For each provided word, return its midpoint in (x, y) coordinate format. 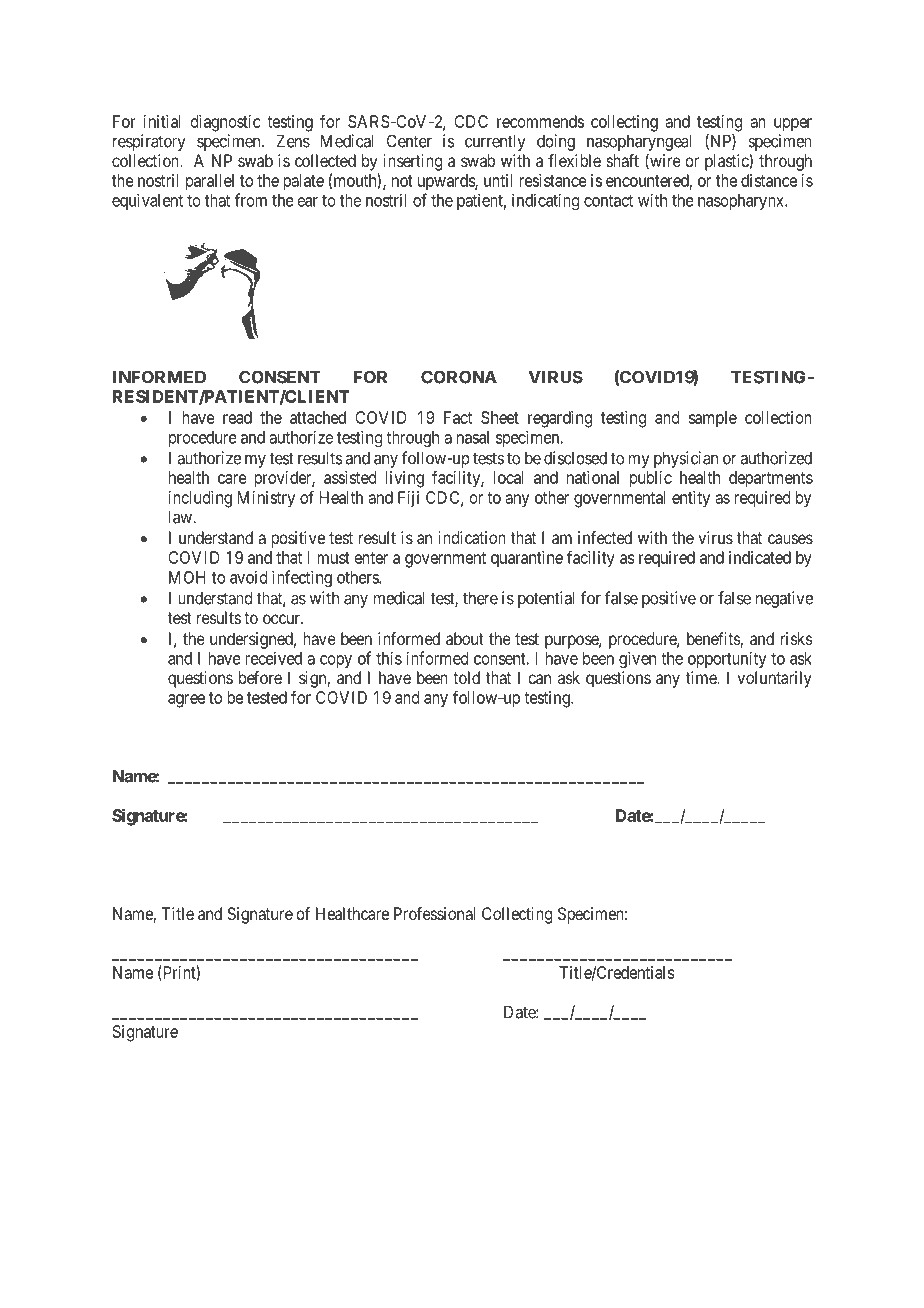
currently (495, 142)
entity (691, 499)
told (466, 677)
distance (769, 180)
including (200, 499)
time (702, 677)
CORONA (459, 377)
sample (713, 419)
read (237, 417)
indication (472, 537)
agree (186, 701)
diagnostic (226, 123)
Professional (434, 913)
